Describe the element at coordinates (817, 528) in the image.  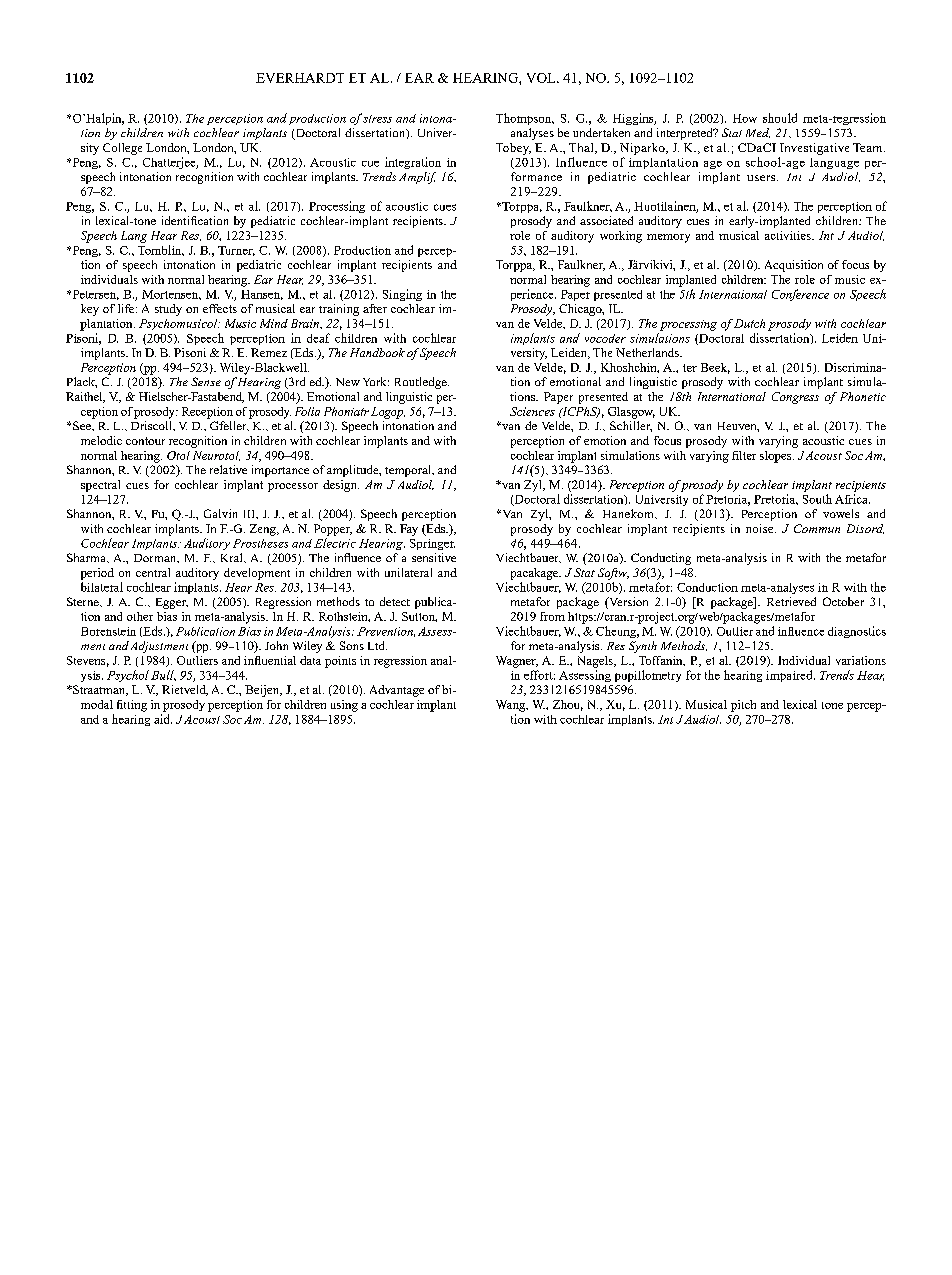
I see `Commun` at that location.
